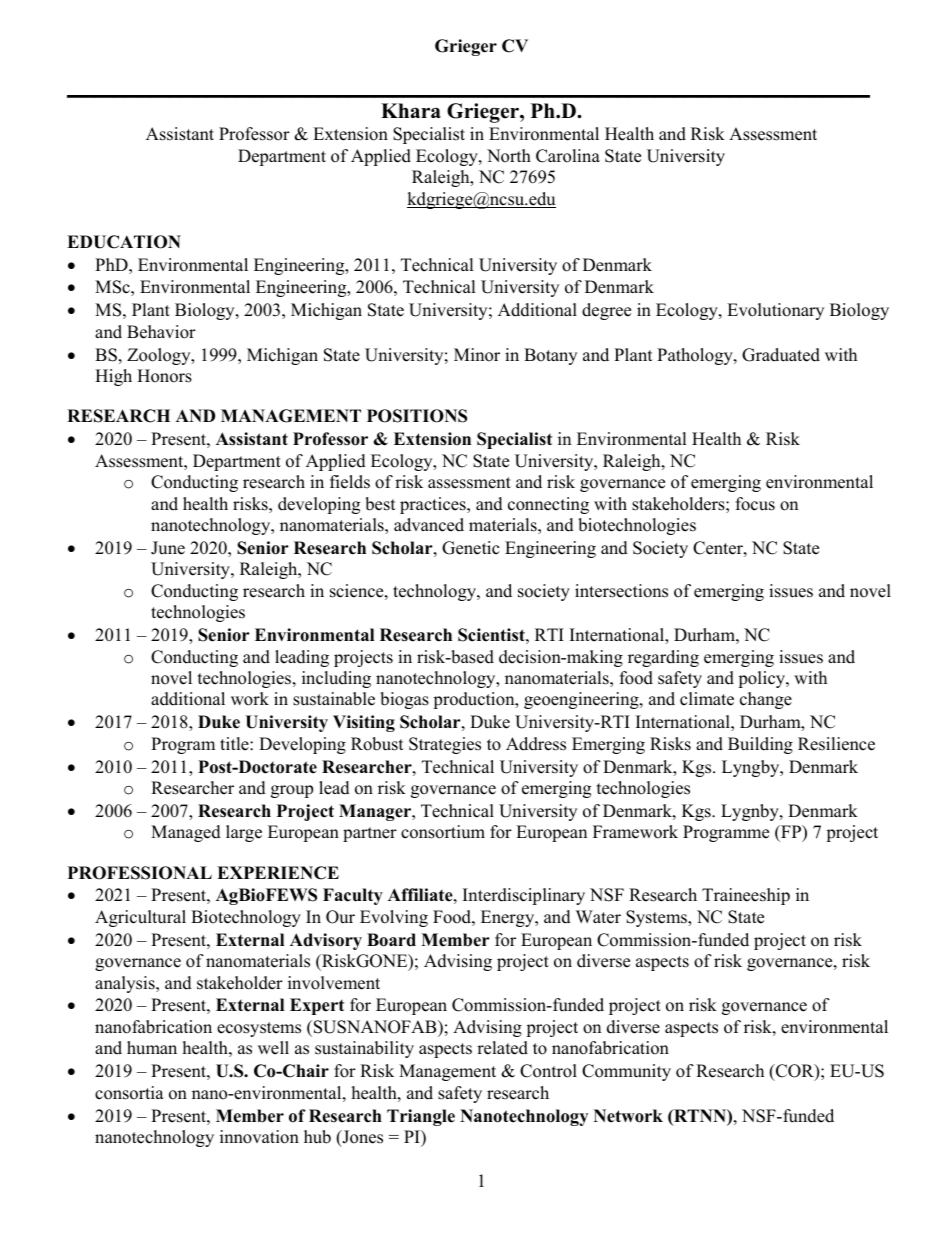 Image resolution: width=952 pixels, height=1233 pixels. I want to click on PROFESSIONAL, so click(140, 873).
